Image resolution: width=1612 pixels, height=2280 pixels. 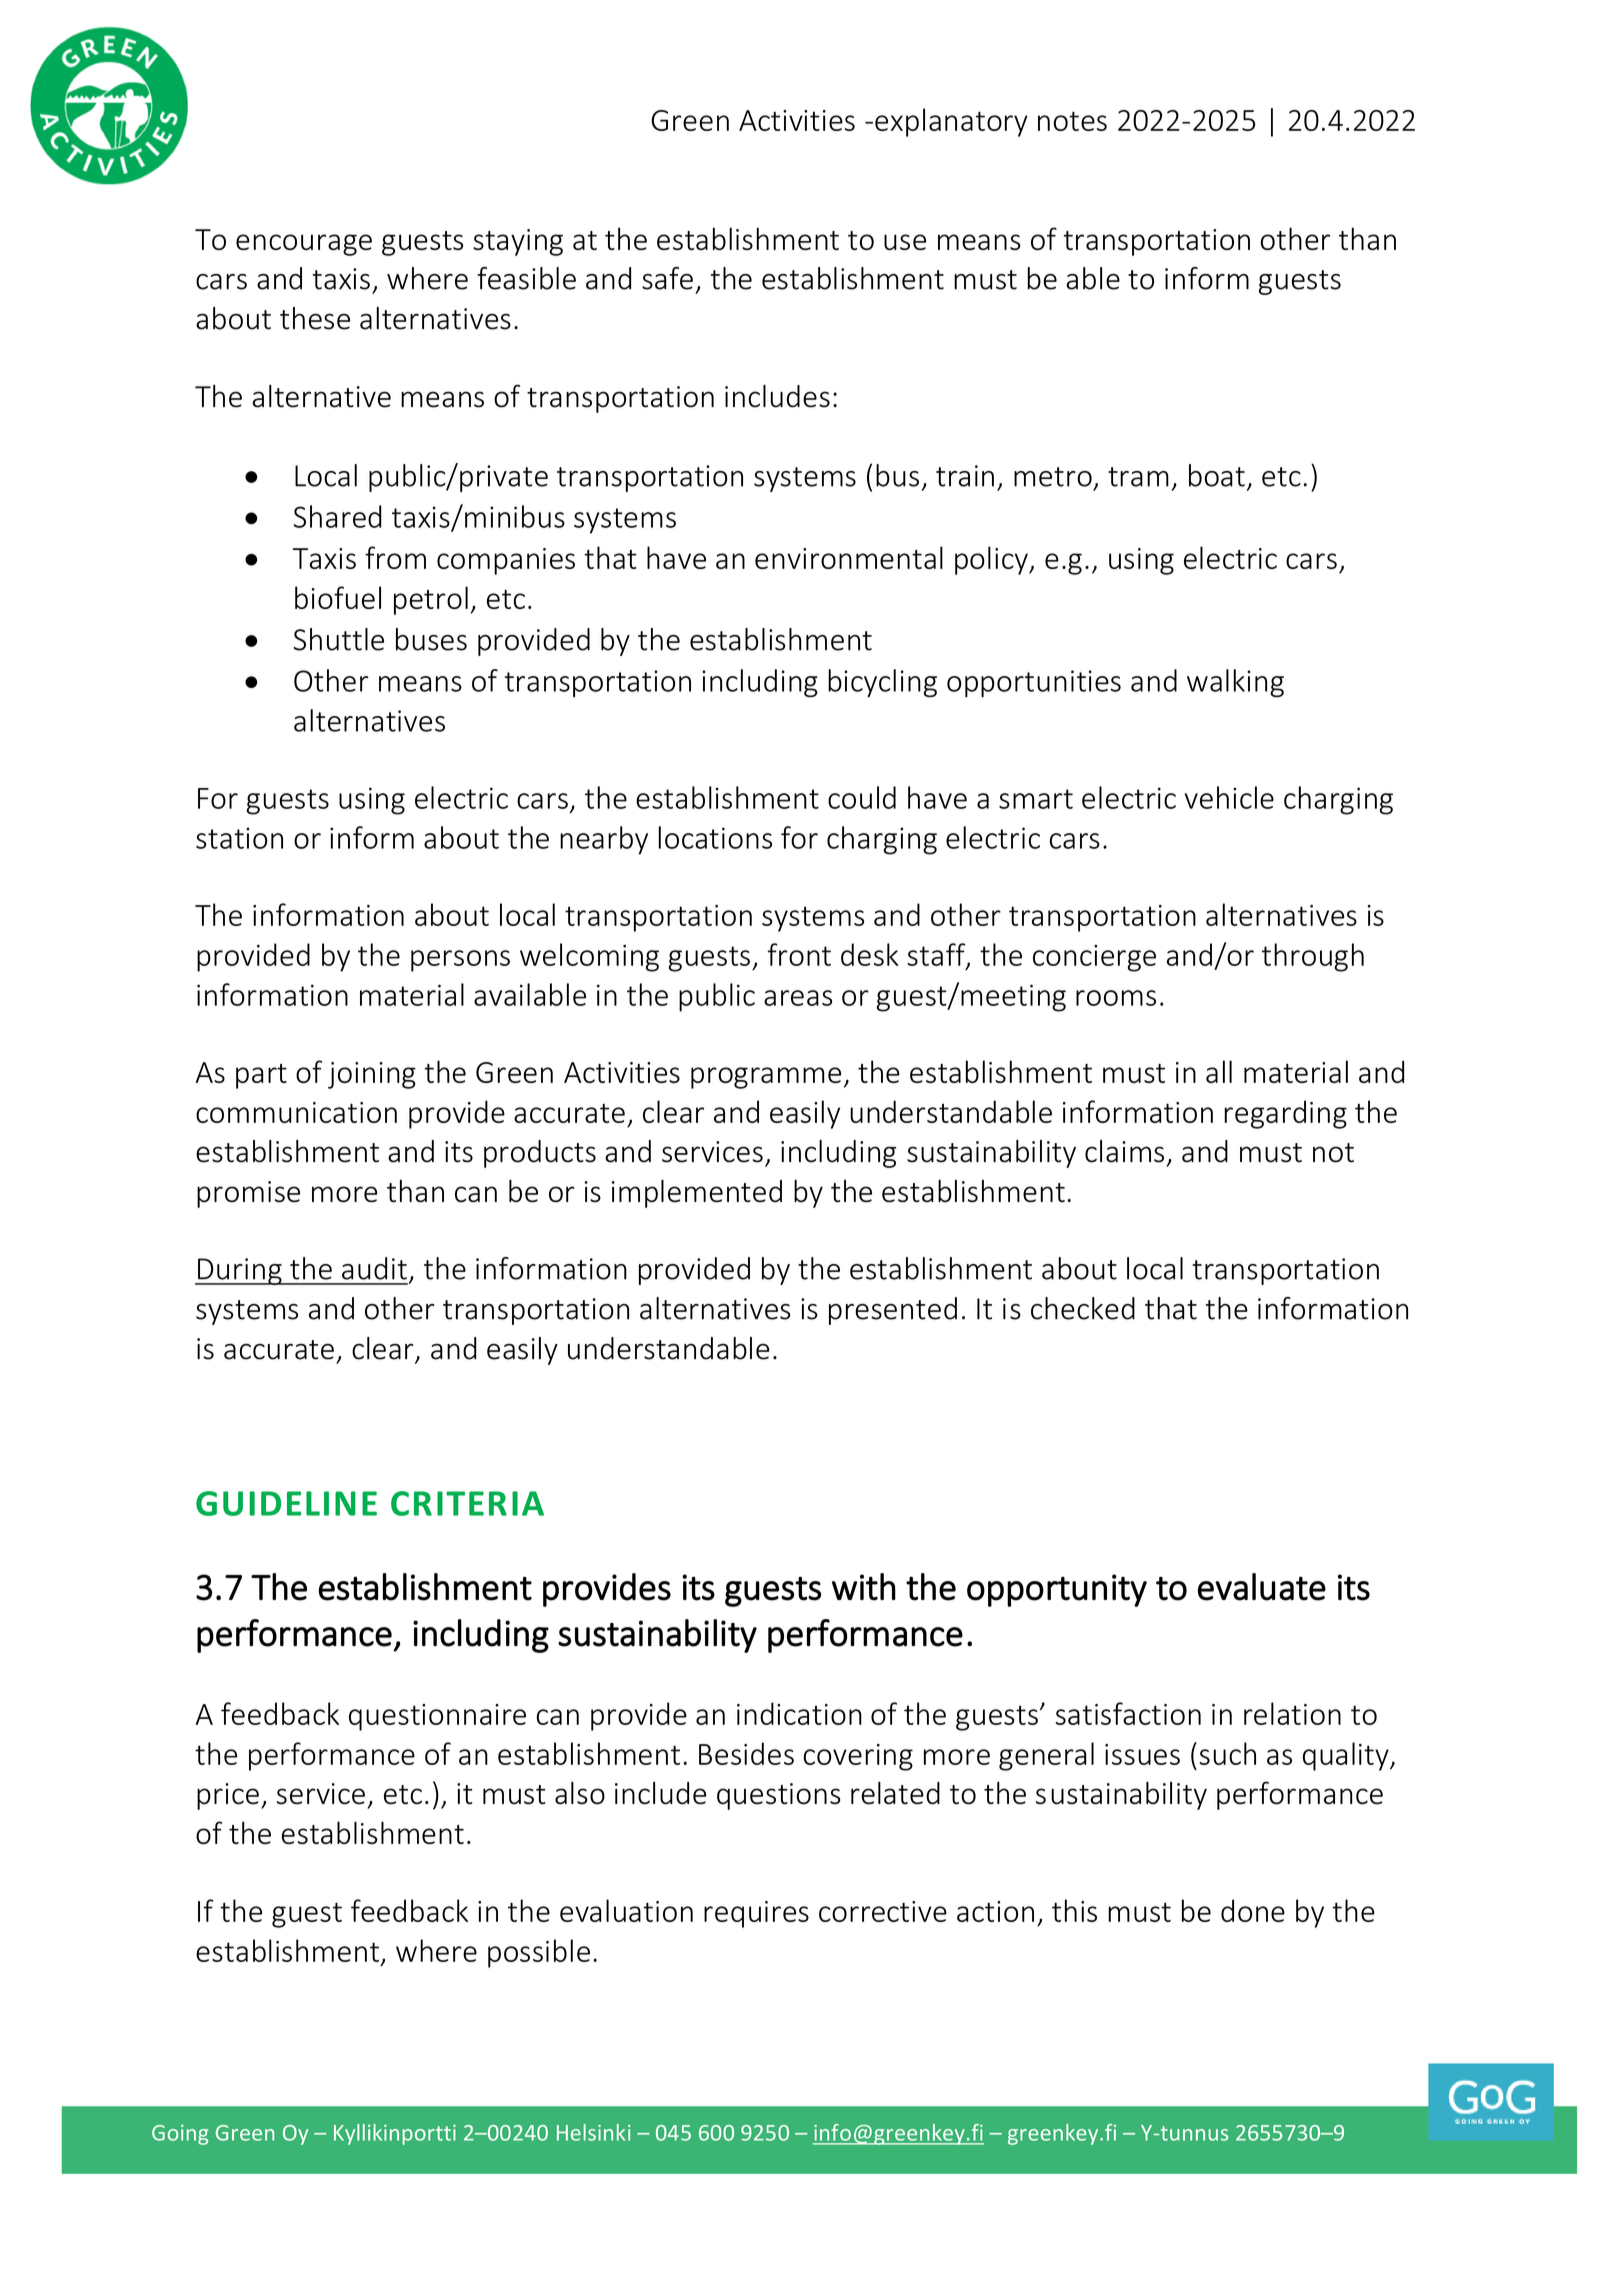 What do you see at coordinates (1083, 1308) in the screenshot?
I see `checked` at bounding box center [1083, 1308].
